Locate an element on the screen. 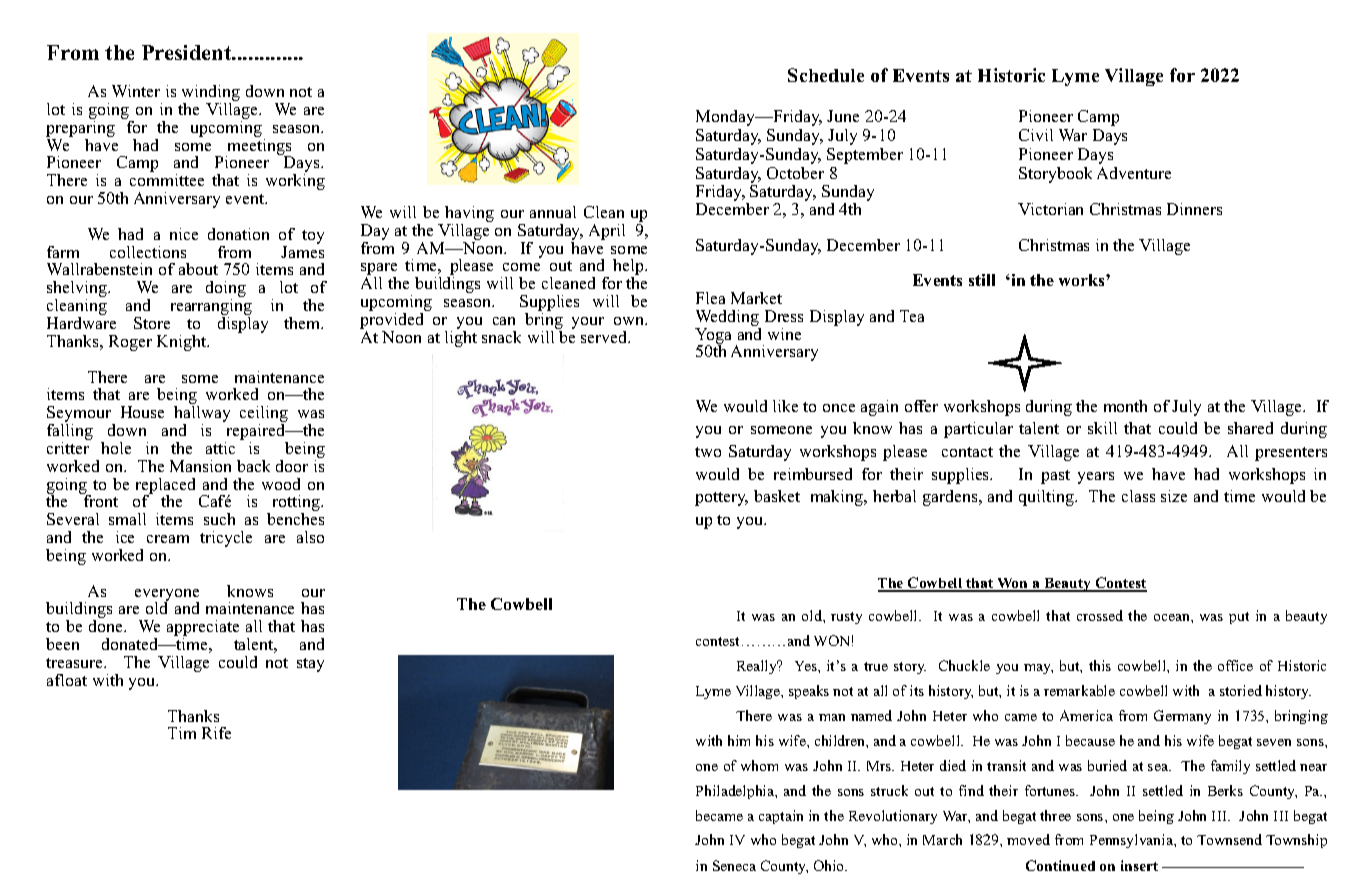 The width and height of the screenshot is (1372, 887). Schedule is located at coordinates (826, 75).
